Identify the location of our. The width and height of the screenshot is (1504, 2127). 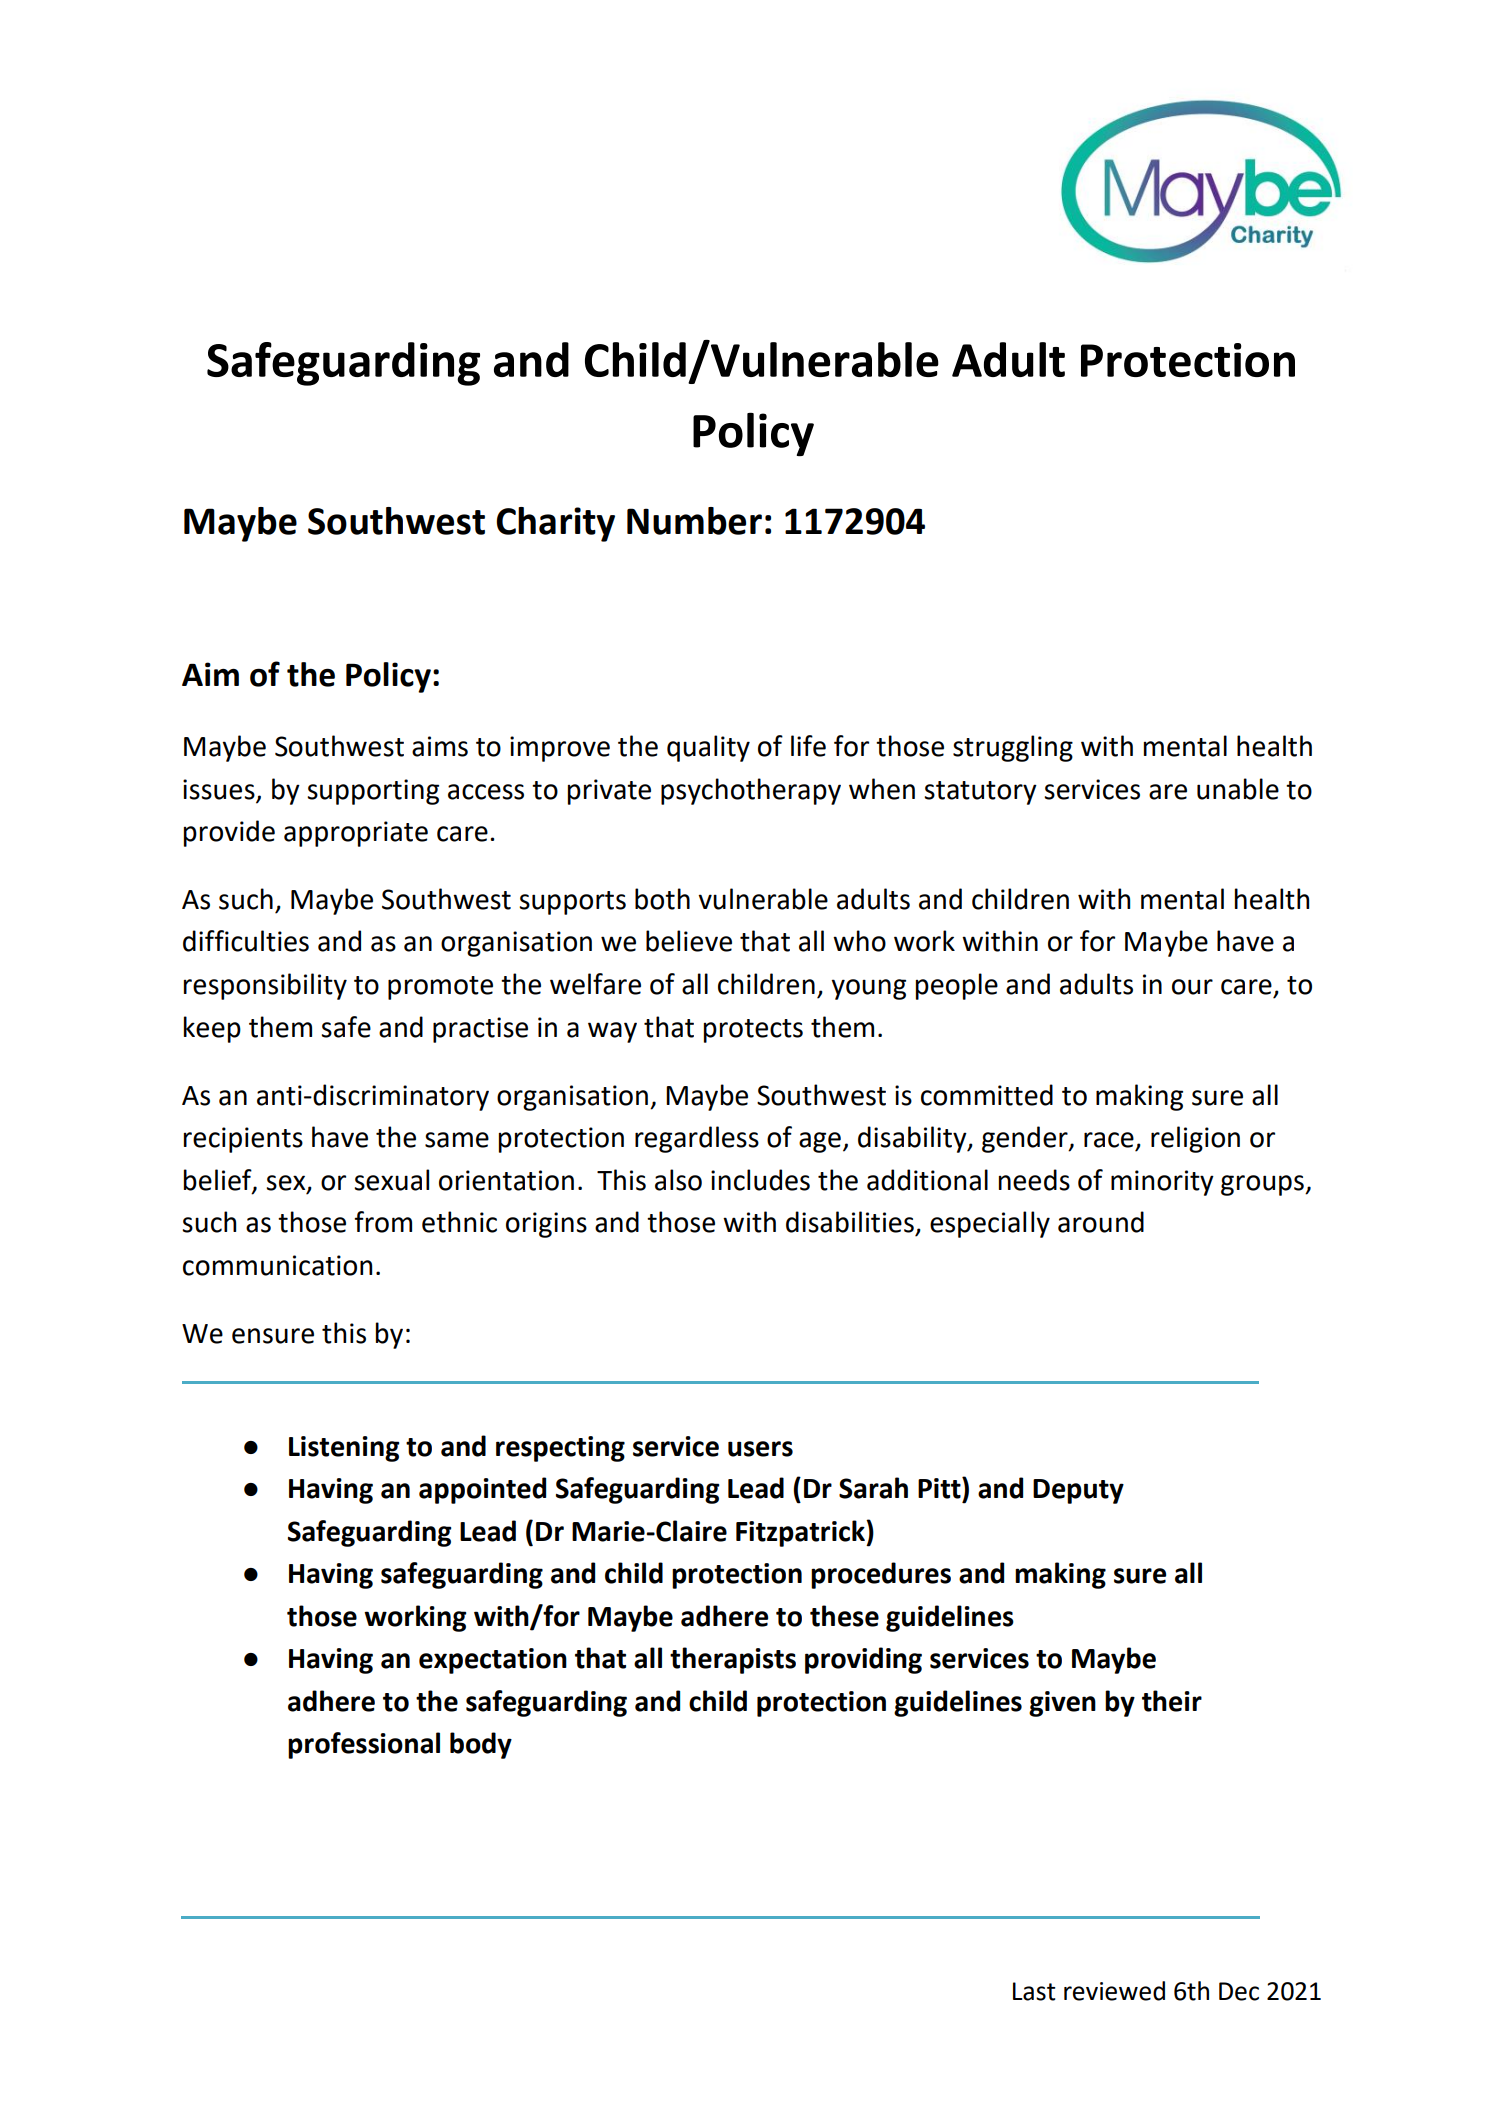
(1192, 987).
